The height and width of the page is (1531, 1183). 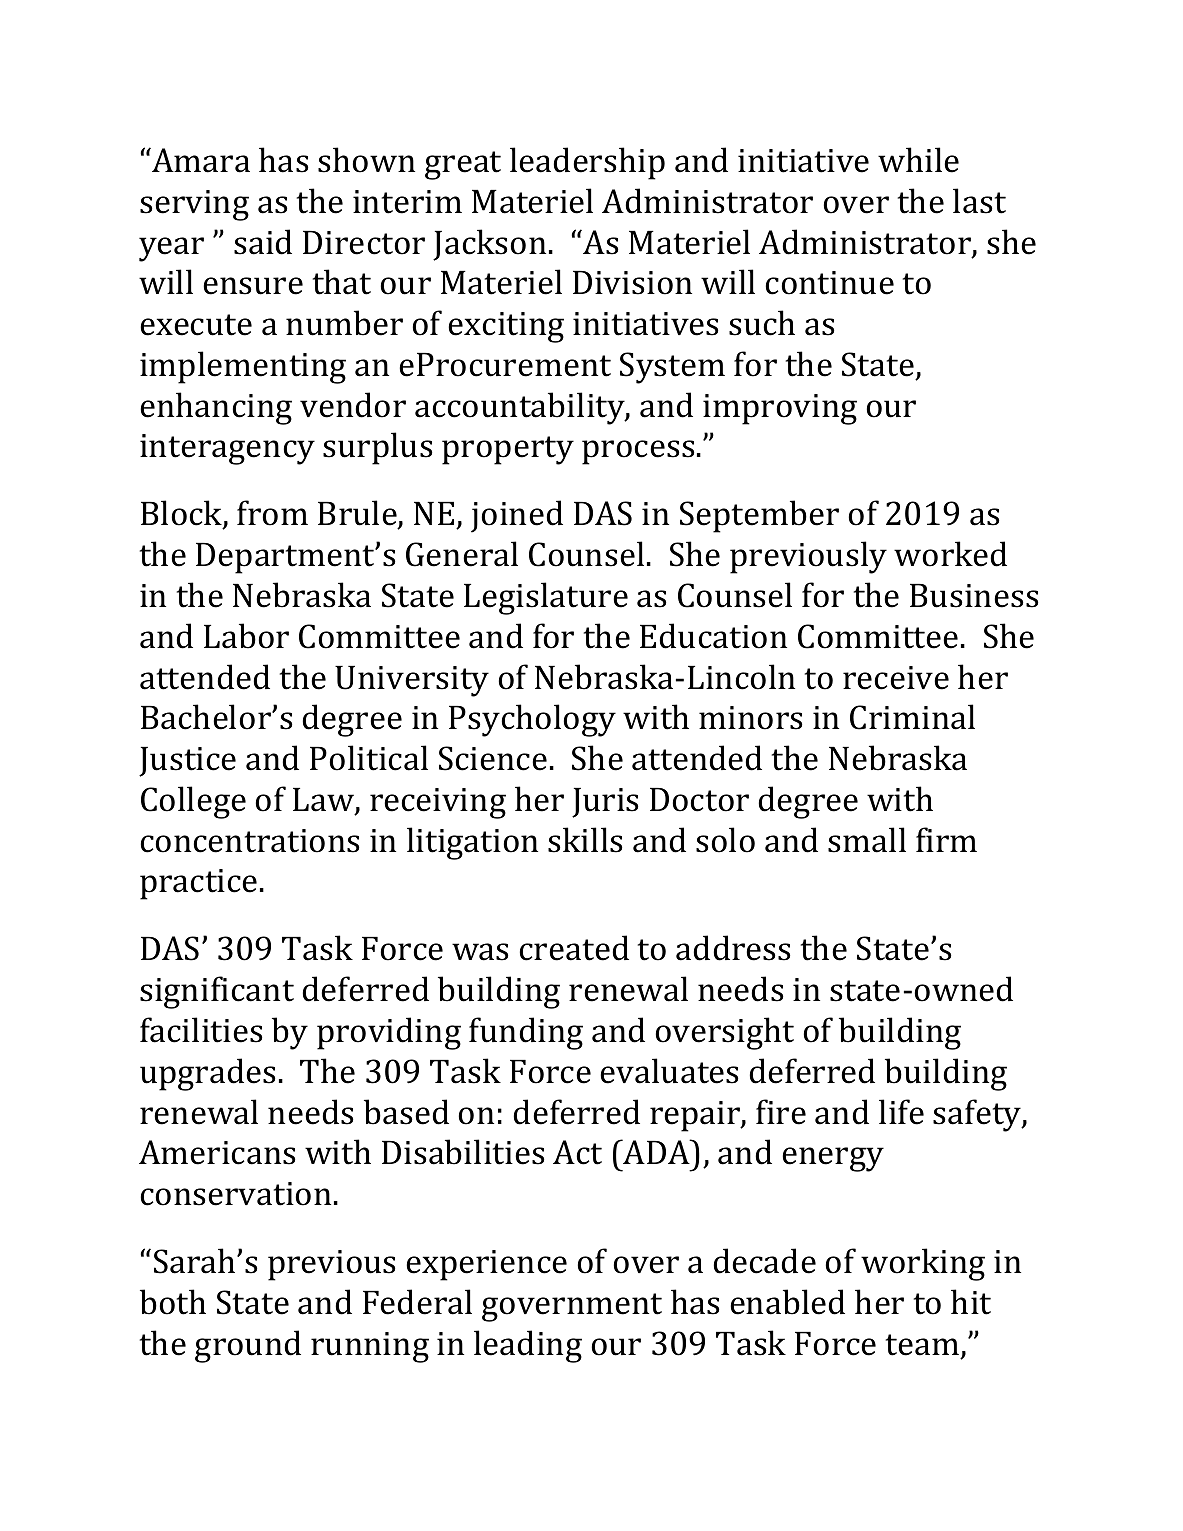 I want to click on worked, so click(x=950, y=554).
